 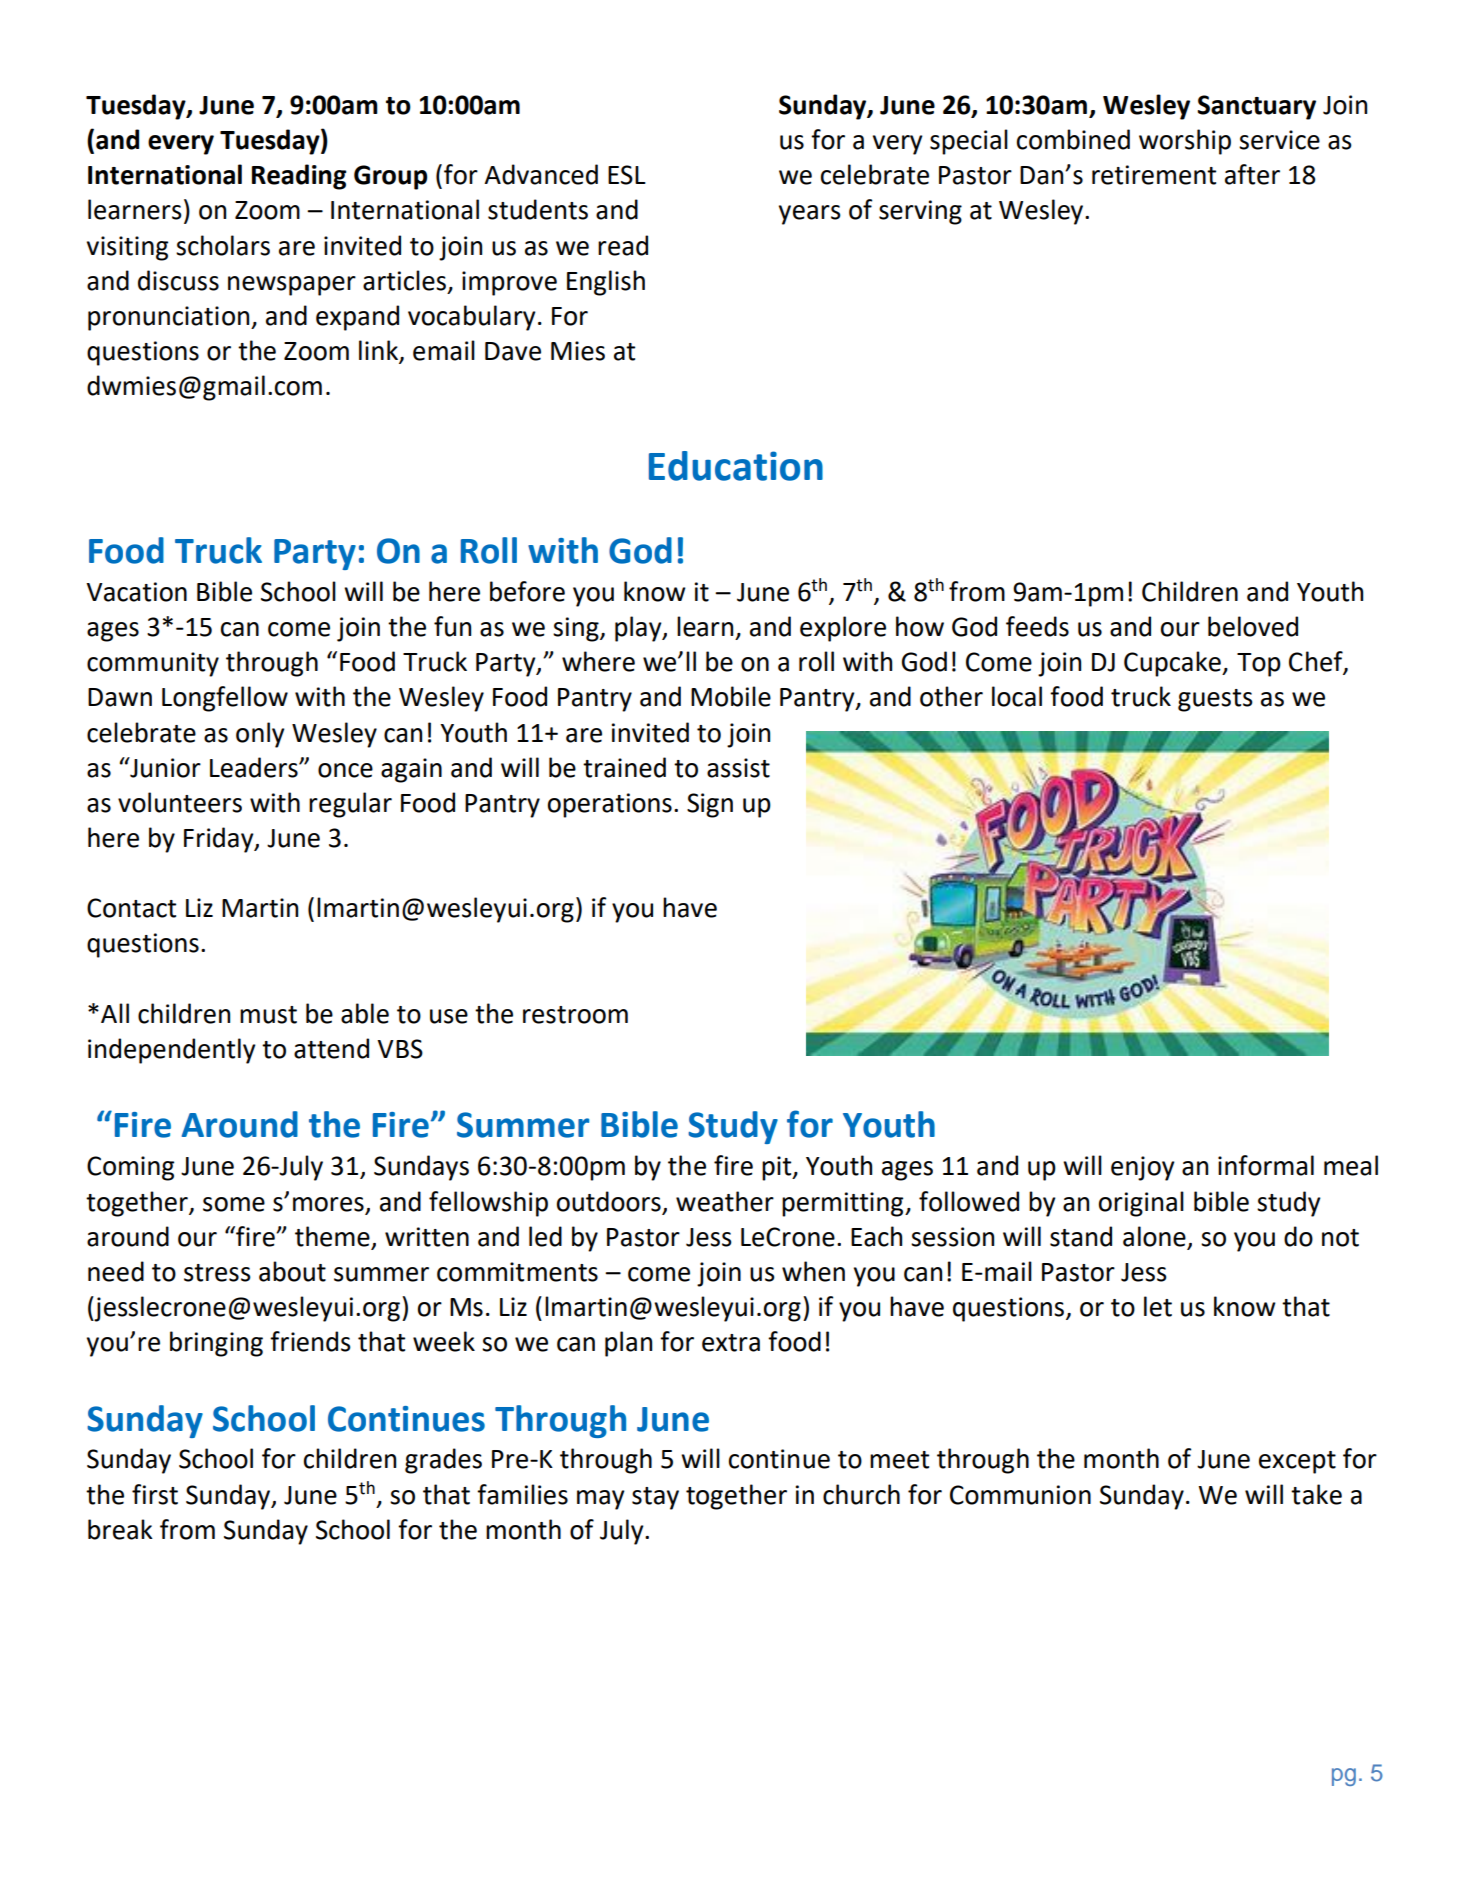 What do you see at coordinates (731, 696) in the image?
I see `Mobile` at bounding box center [731, 696].
